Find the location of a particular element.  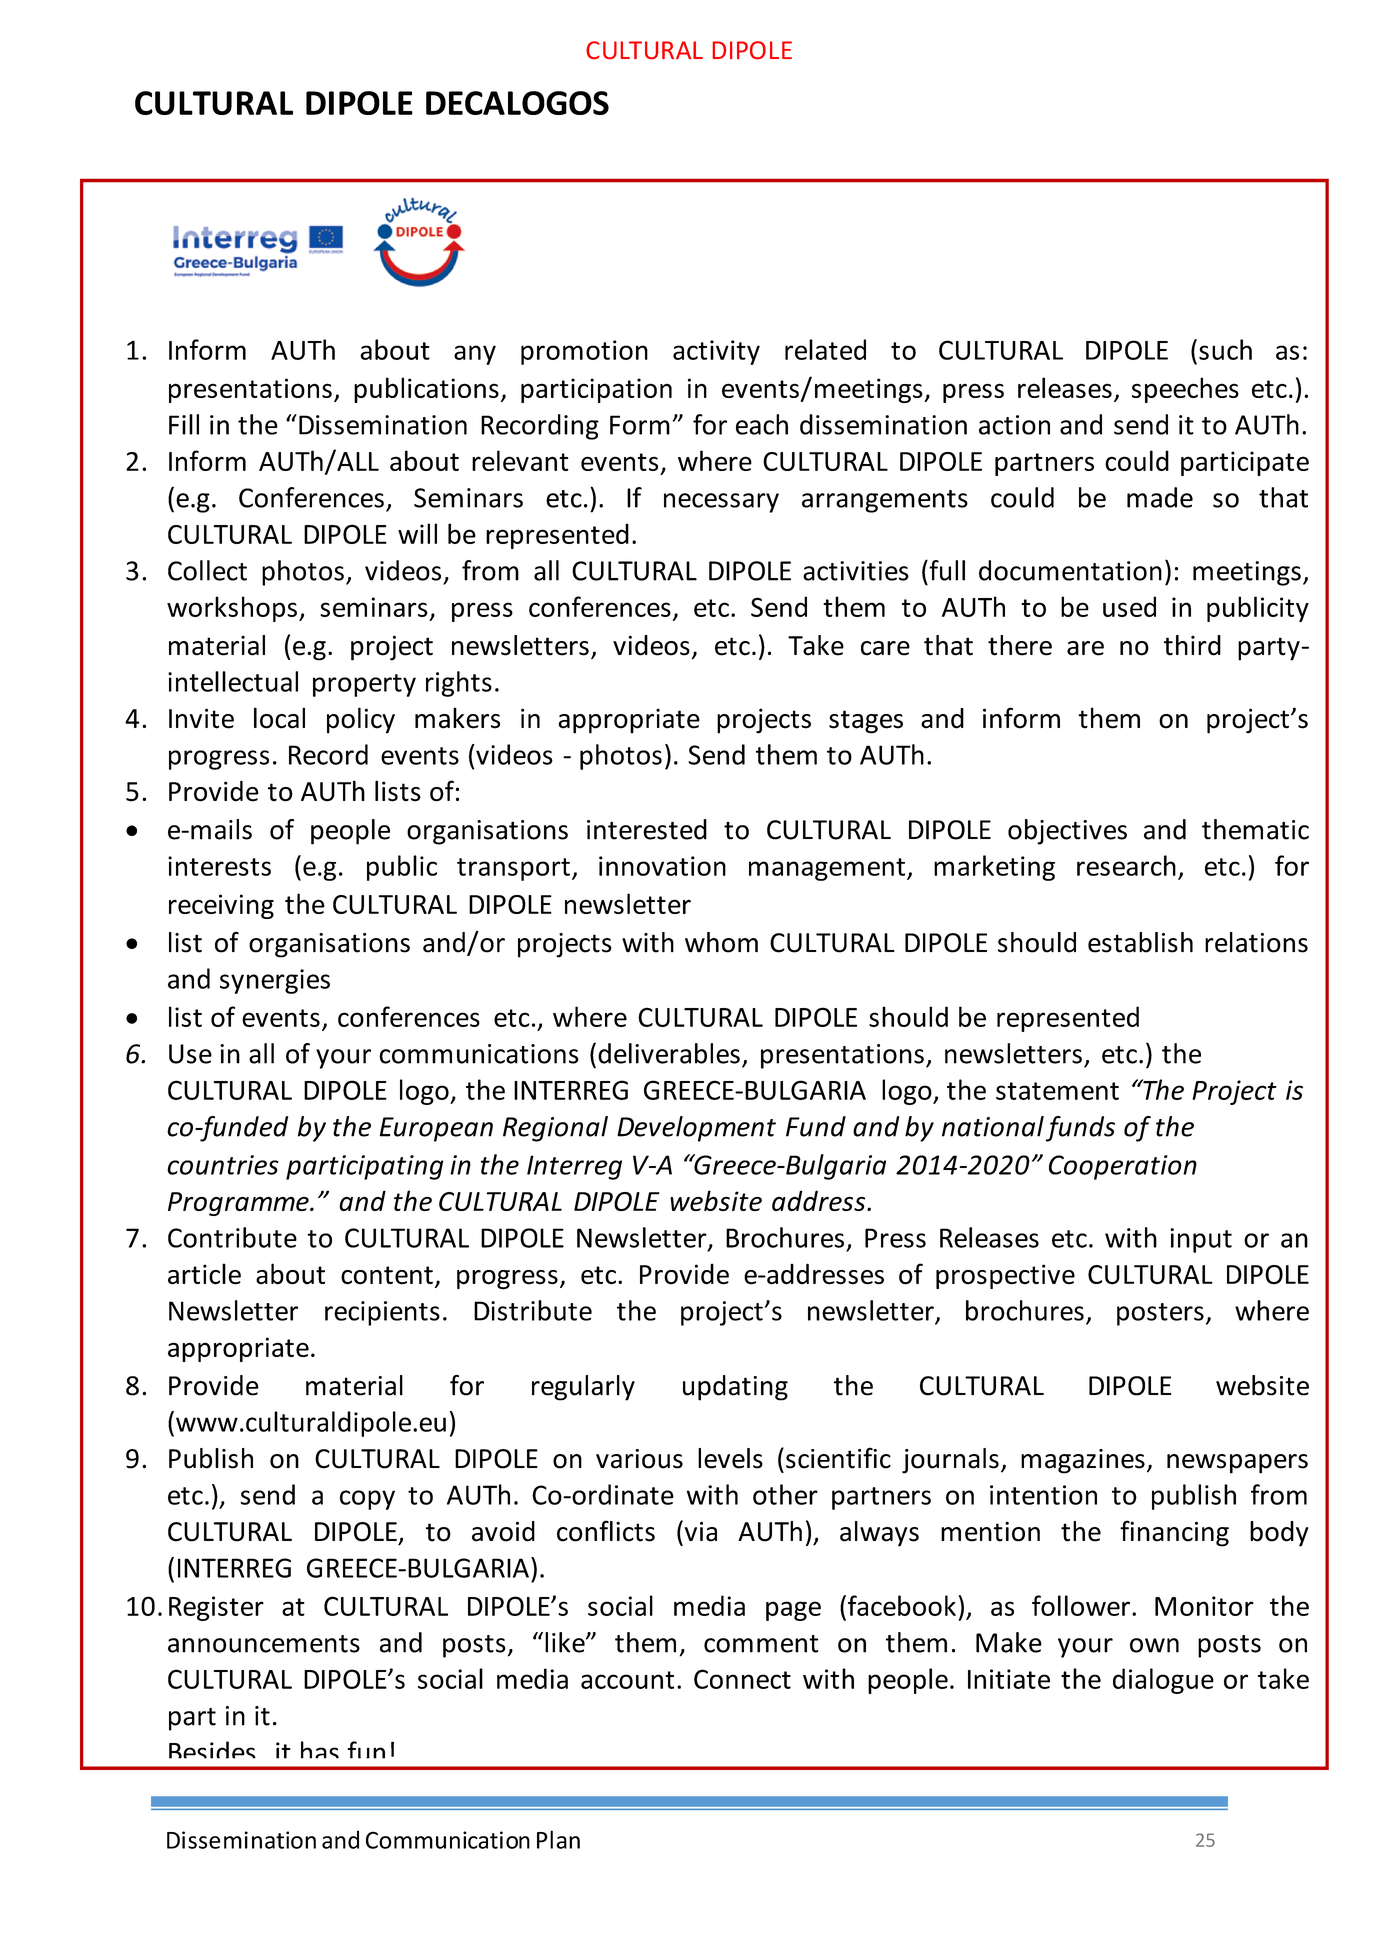

speeches is located at coordinates (1185, 390).
